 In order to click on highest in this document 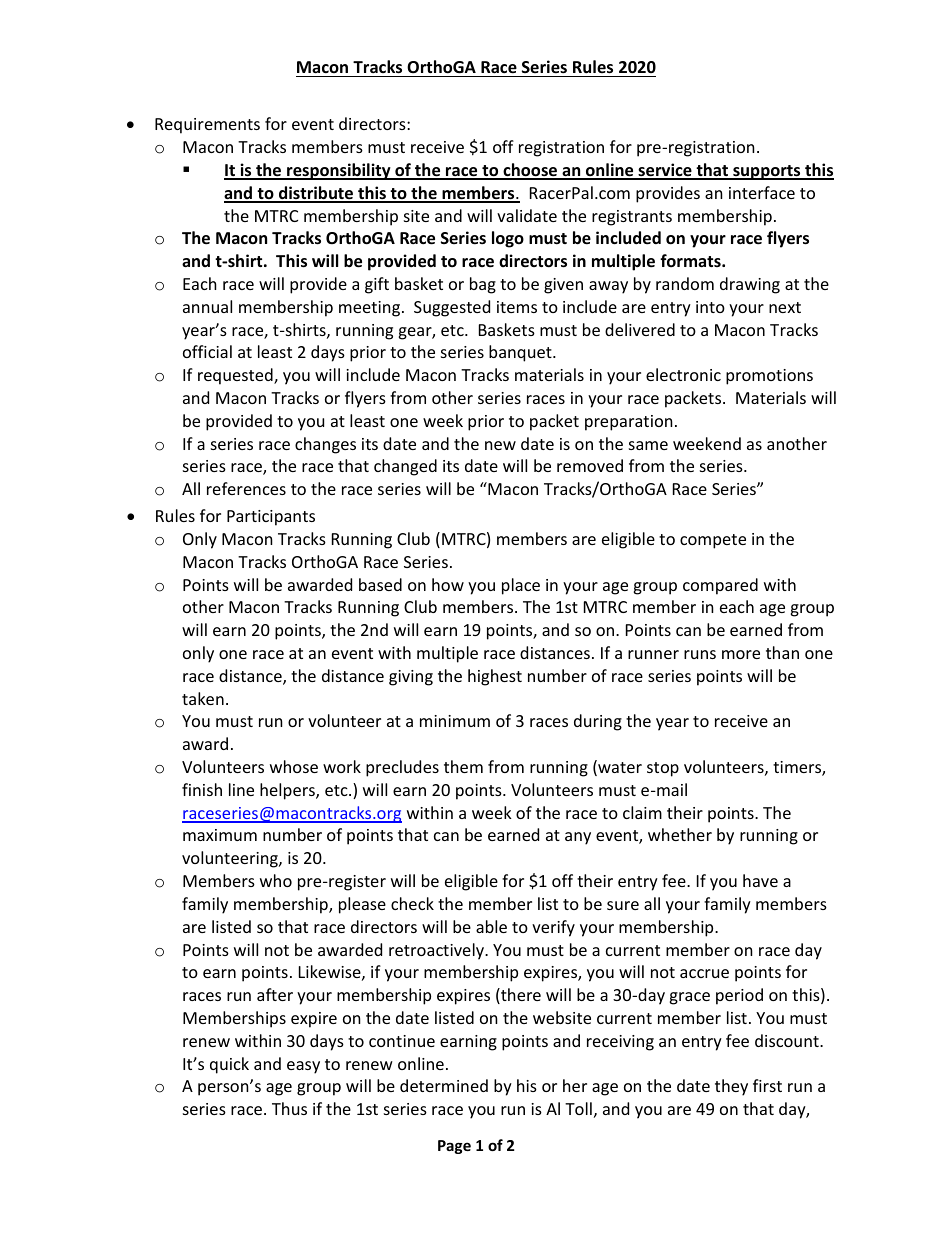, I will do `click(495, 677)`.
